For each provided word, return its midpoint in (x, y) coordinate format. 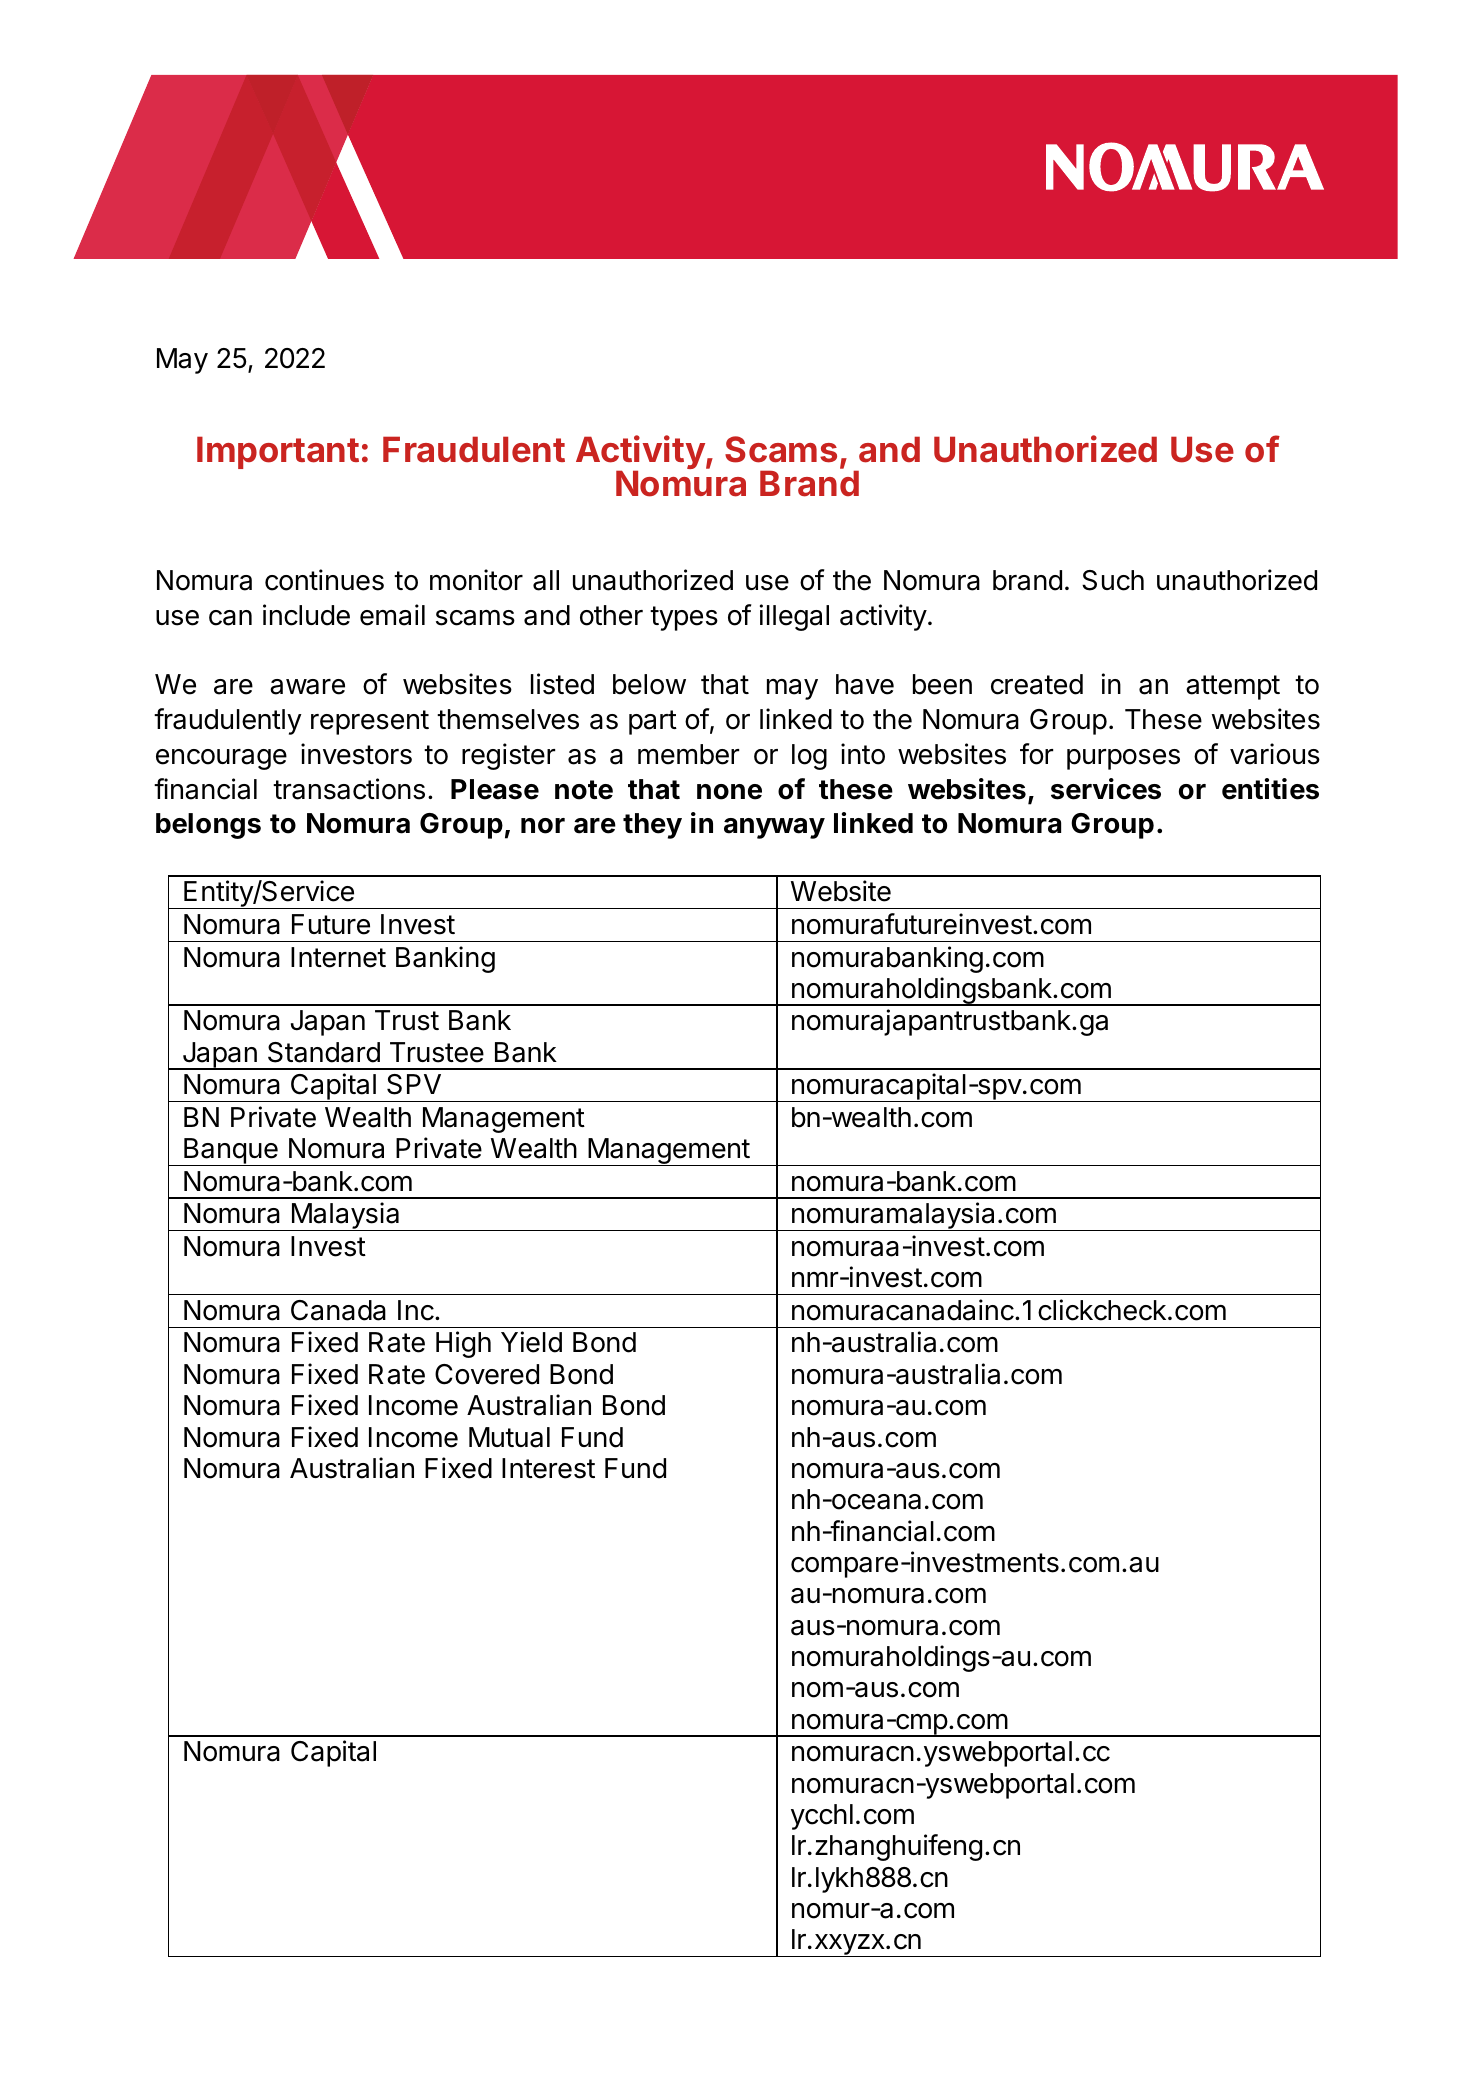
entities (1270, 789)
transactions (349, 789)
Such (1113, 580)
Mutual (509, 1437)
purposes (1123, 759)
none (729, 792)
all (546, 580)
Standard (324, 1052)
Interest (548, 1468)
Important (278, 452)
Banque (231, 1152)
